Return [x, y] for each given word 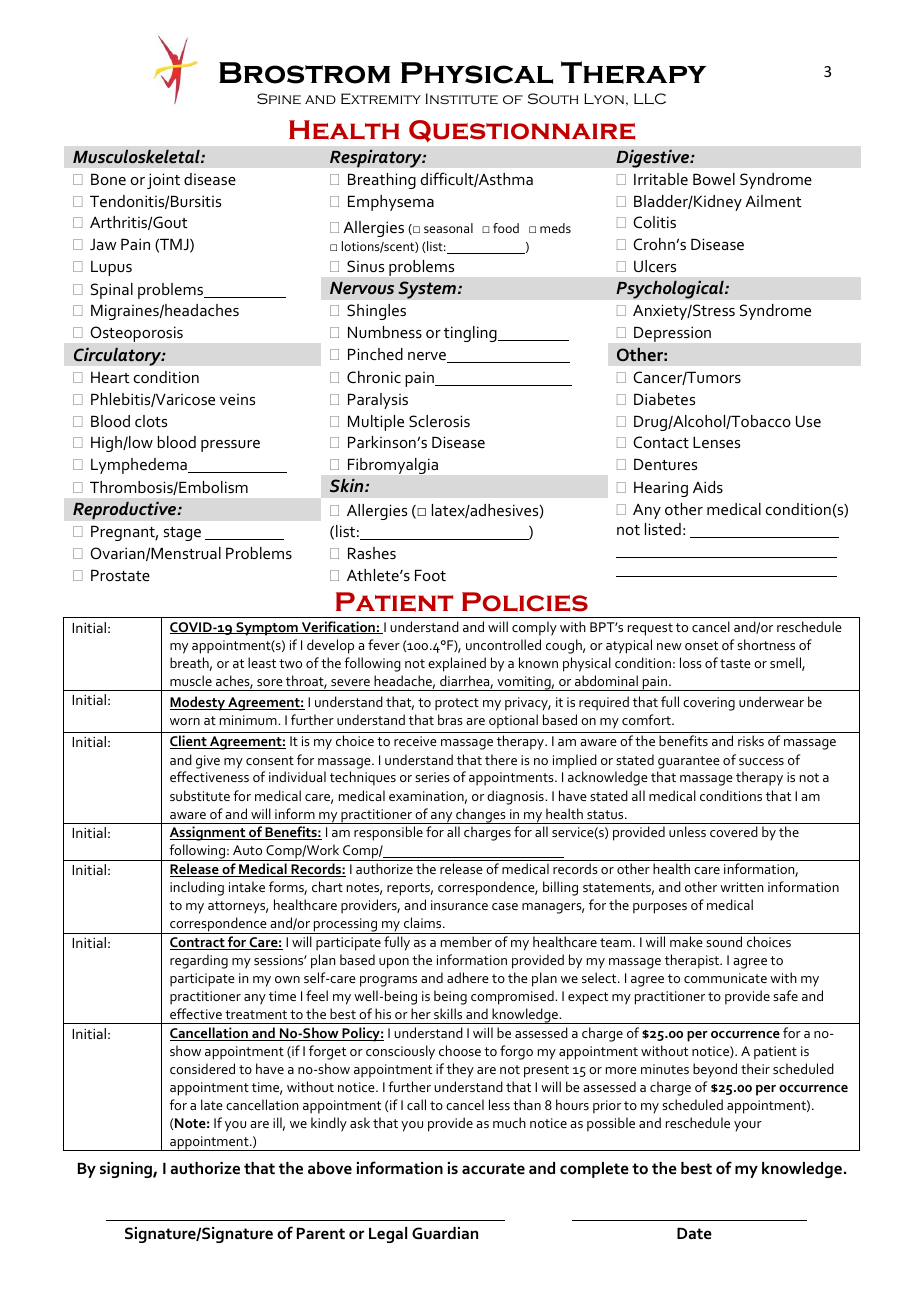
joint [163, 181]
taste [735, 663]
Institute [462, 98]
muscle [191, 680]
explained [457, 664]
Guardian [445, 1233]
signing [127, 1170]
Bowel [714, 179]
